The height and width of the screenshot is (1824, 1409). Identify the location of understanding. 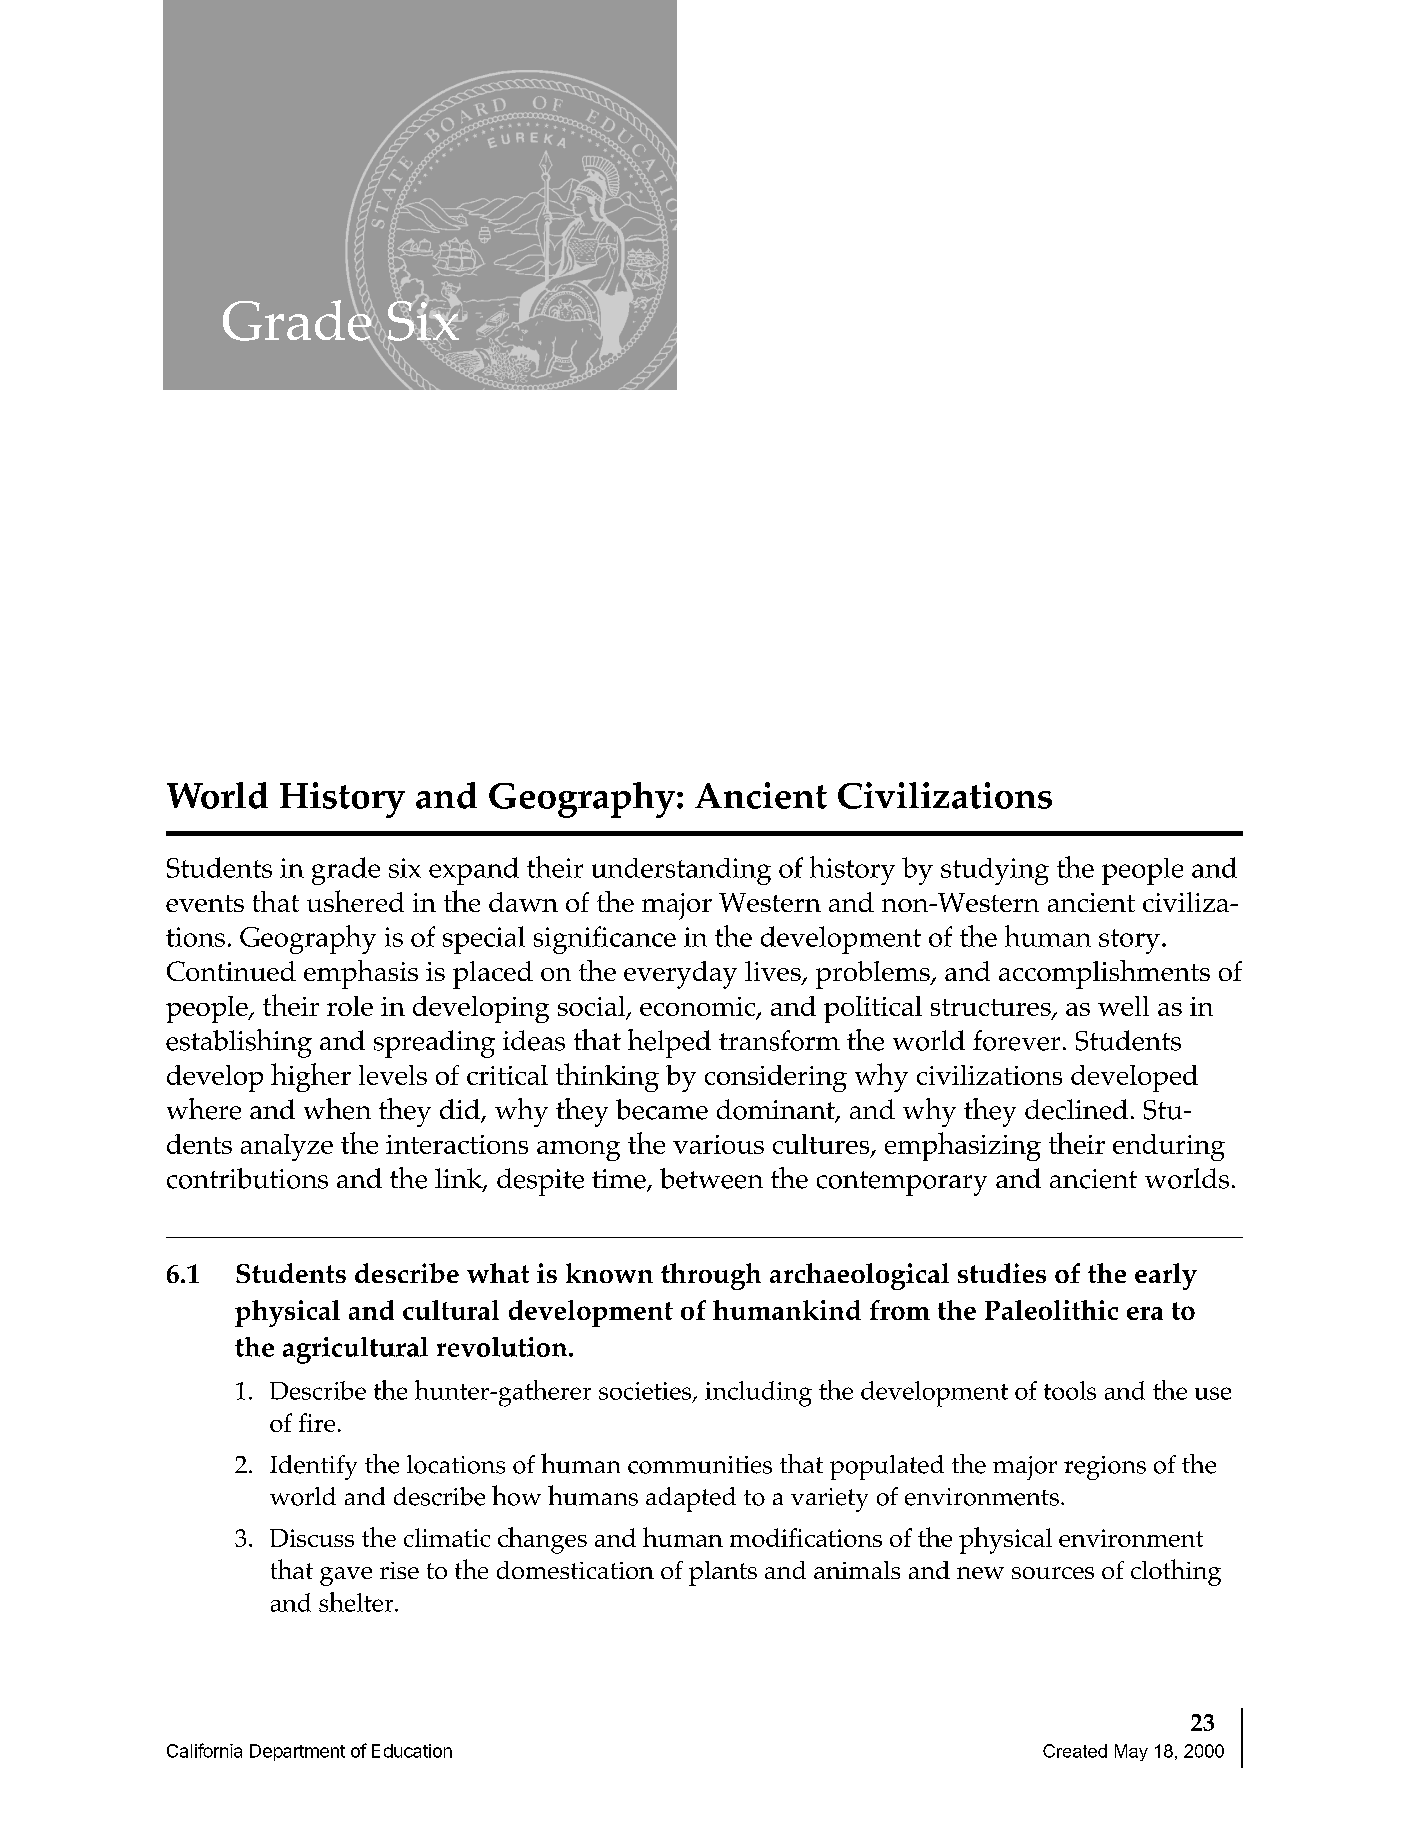
(681, 871).
